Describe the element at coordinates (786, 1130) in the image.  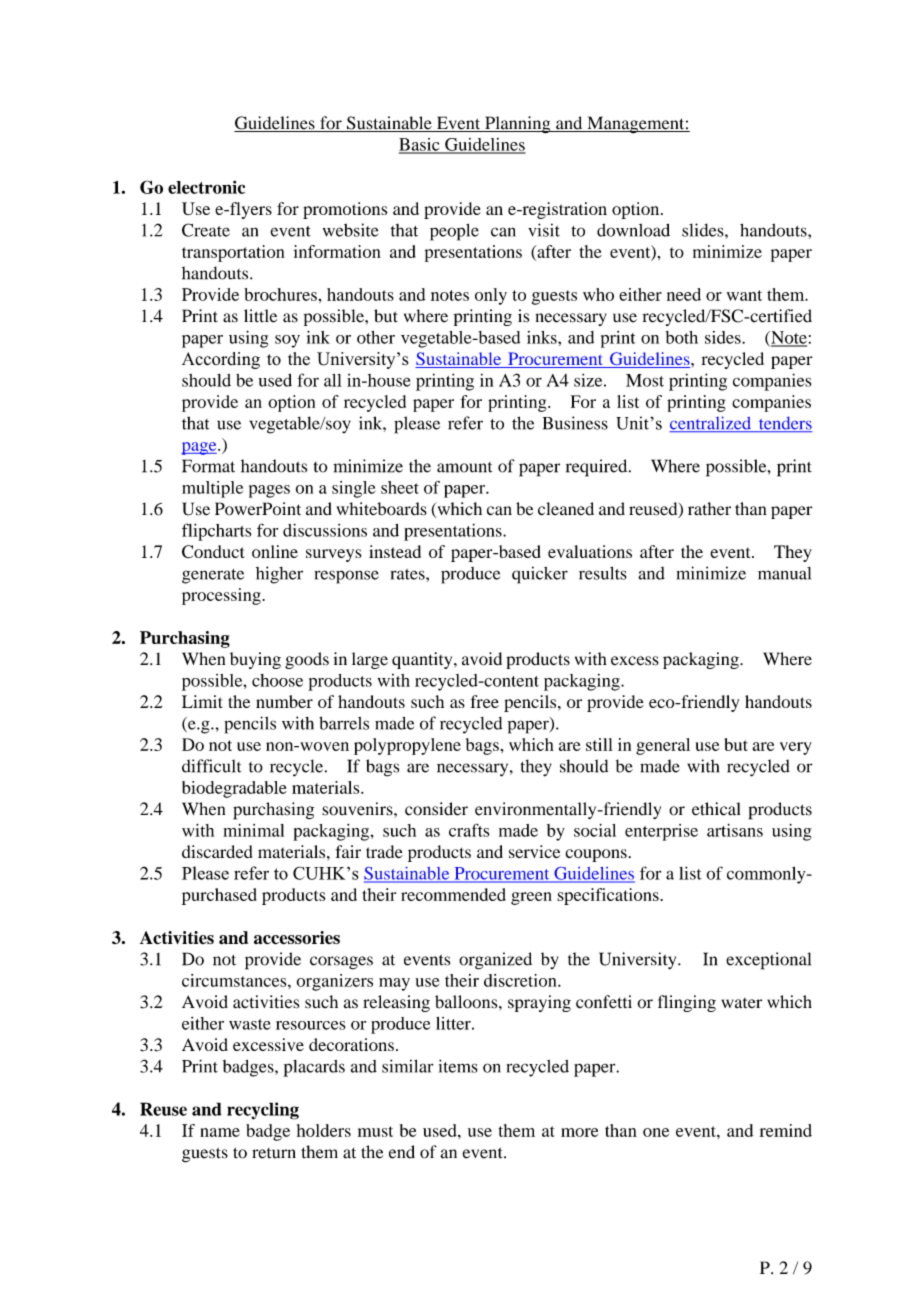
I see `remind` at that location.
